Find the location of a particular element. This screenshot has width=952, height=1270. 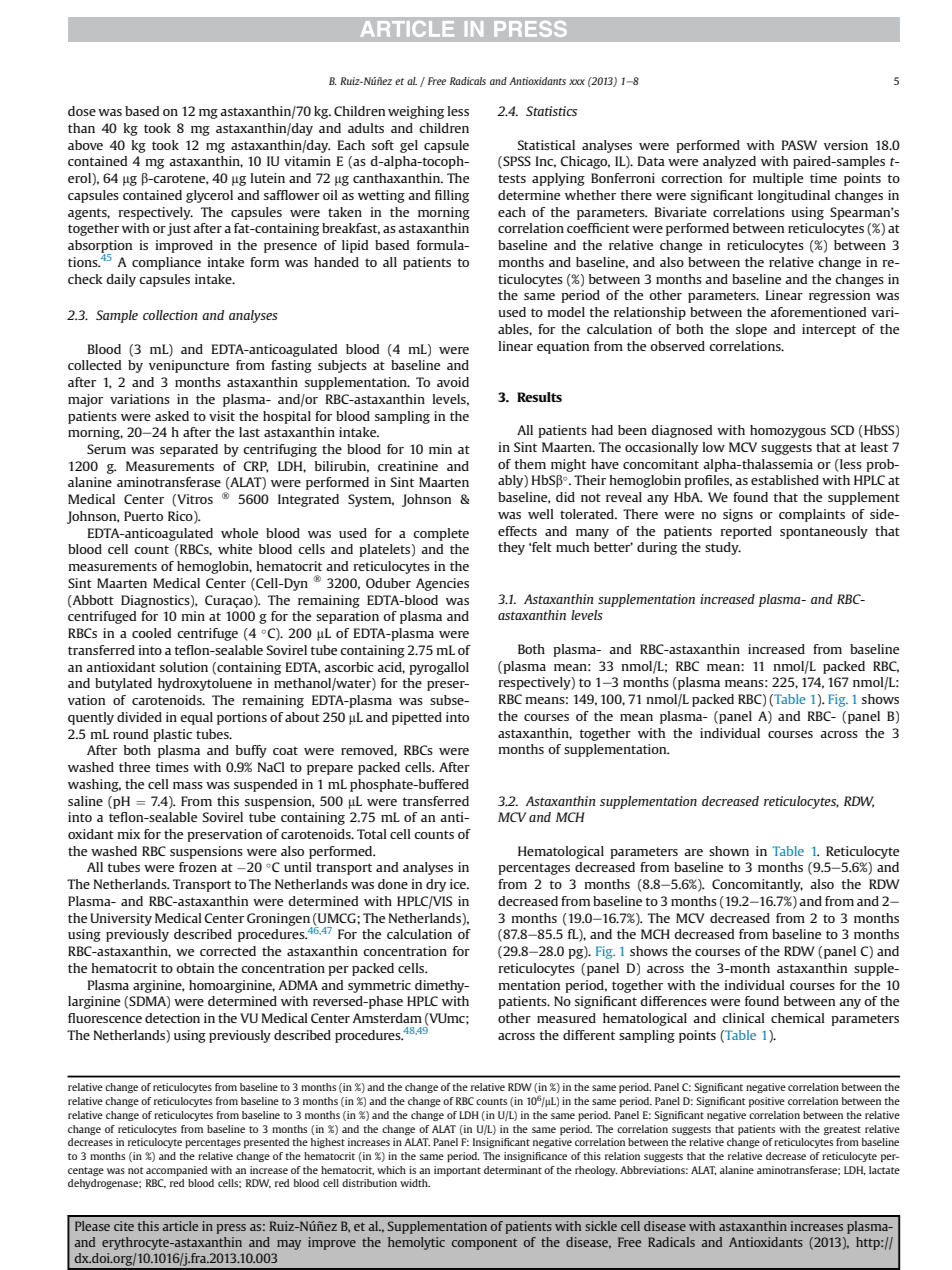

white is located at coordinates (235, 549).
